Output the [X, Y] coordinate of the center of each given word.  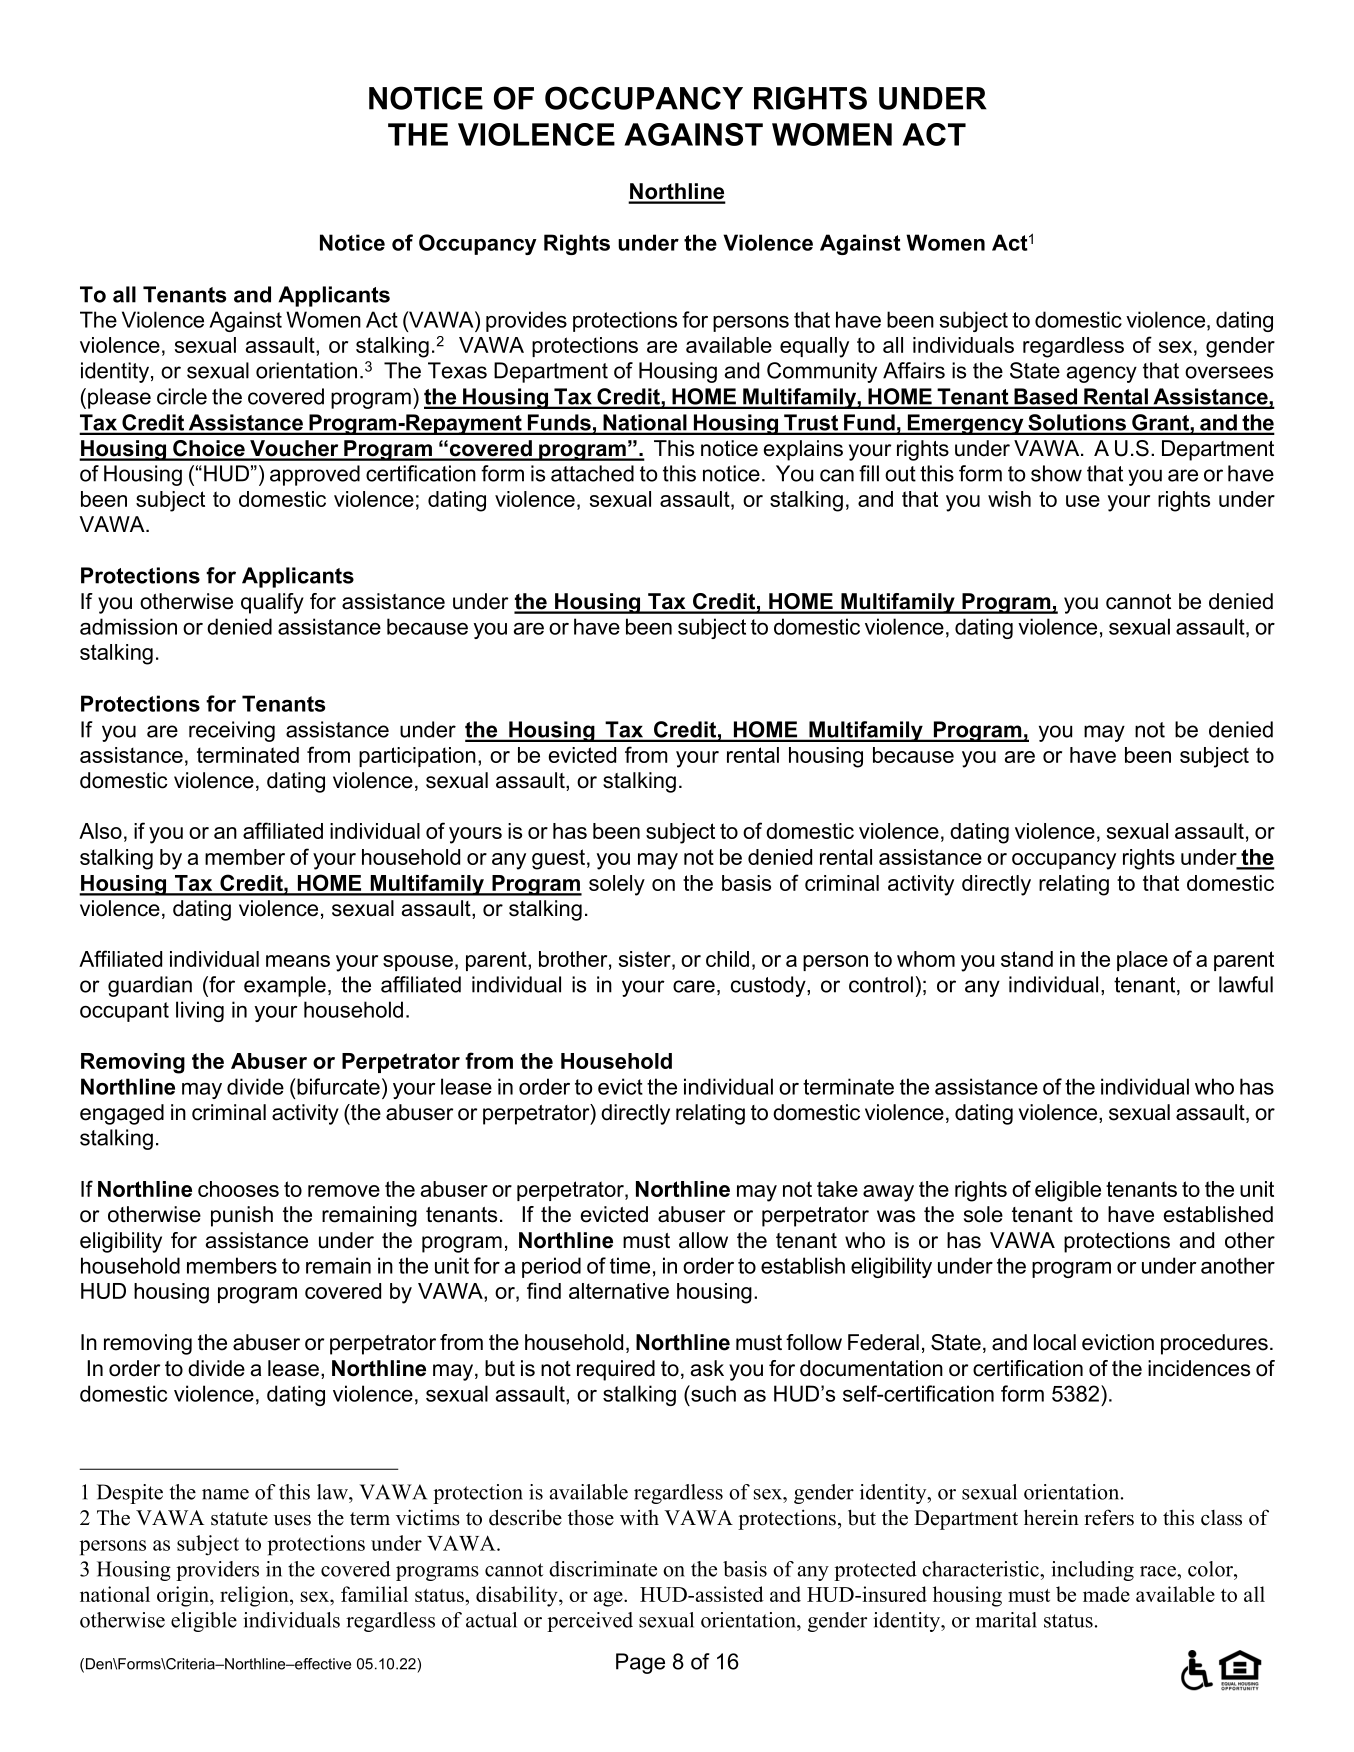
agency [1102, 374]
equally [814, 347]
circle [182, 396]
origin [184, 1596]
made [1106, 1594]
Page [640, 1663]
